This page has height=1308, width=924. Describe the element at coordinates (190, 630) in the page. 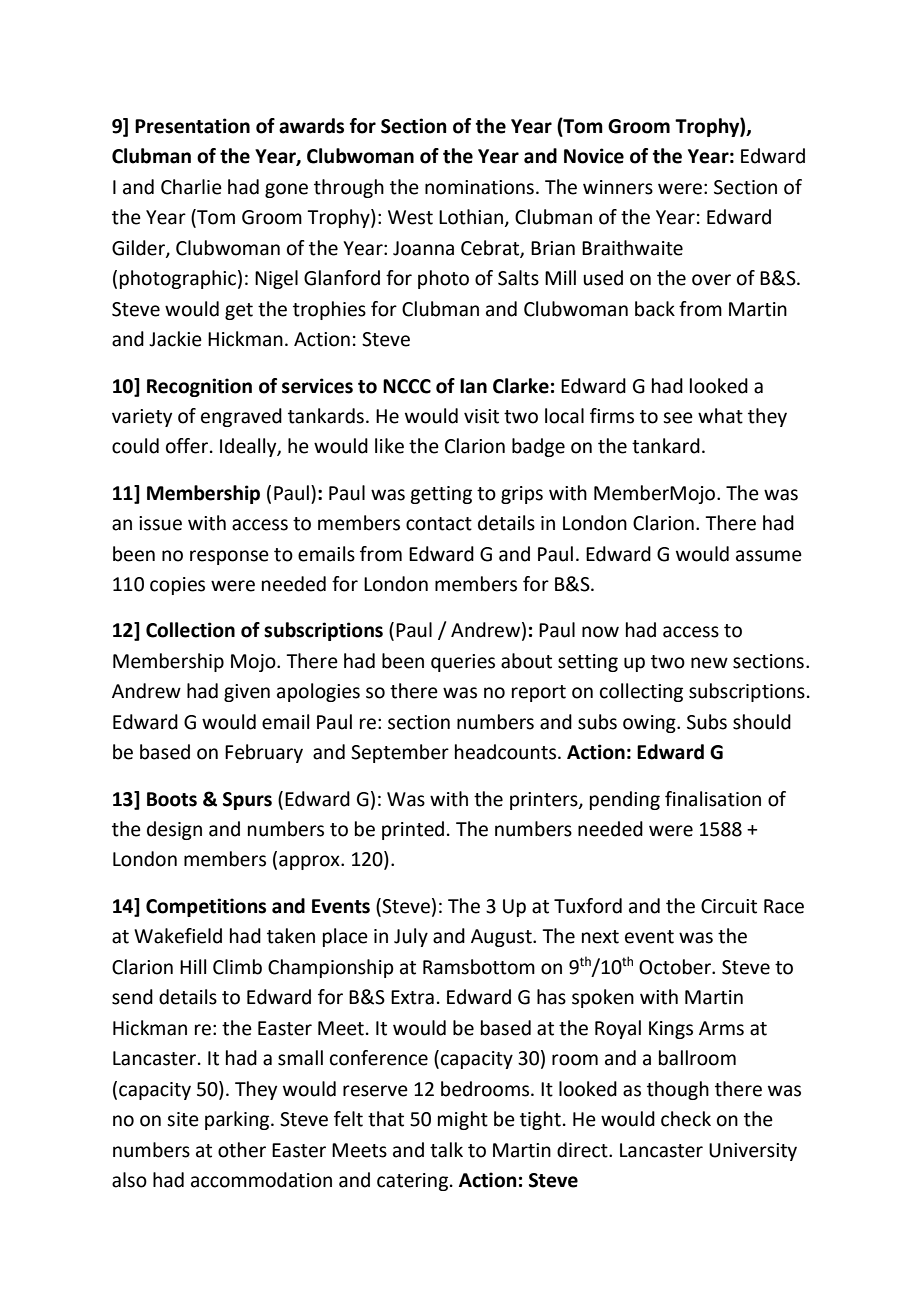

I see `Collection` at that location.
